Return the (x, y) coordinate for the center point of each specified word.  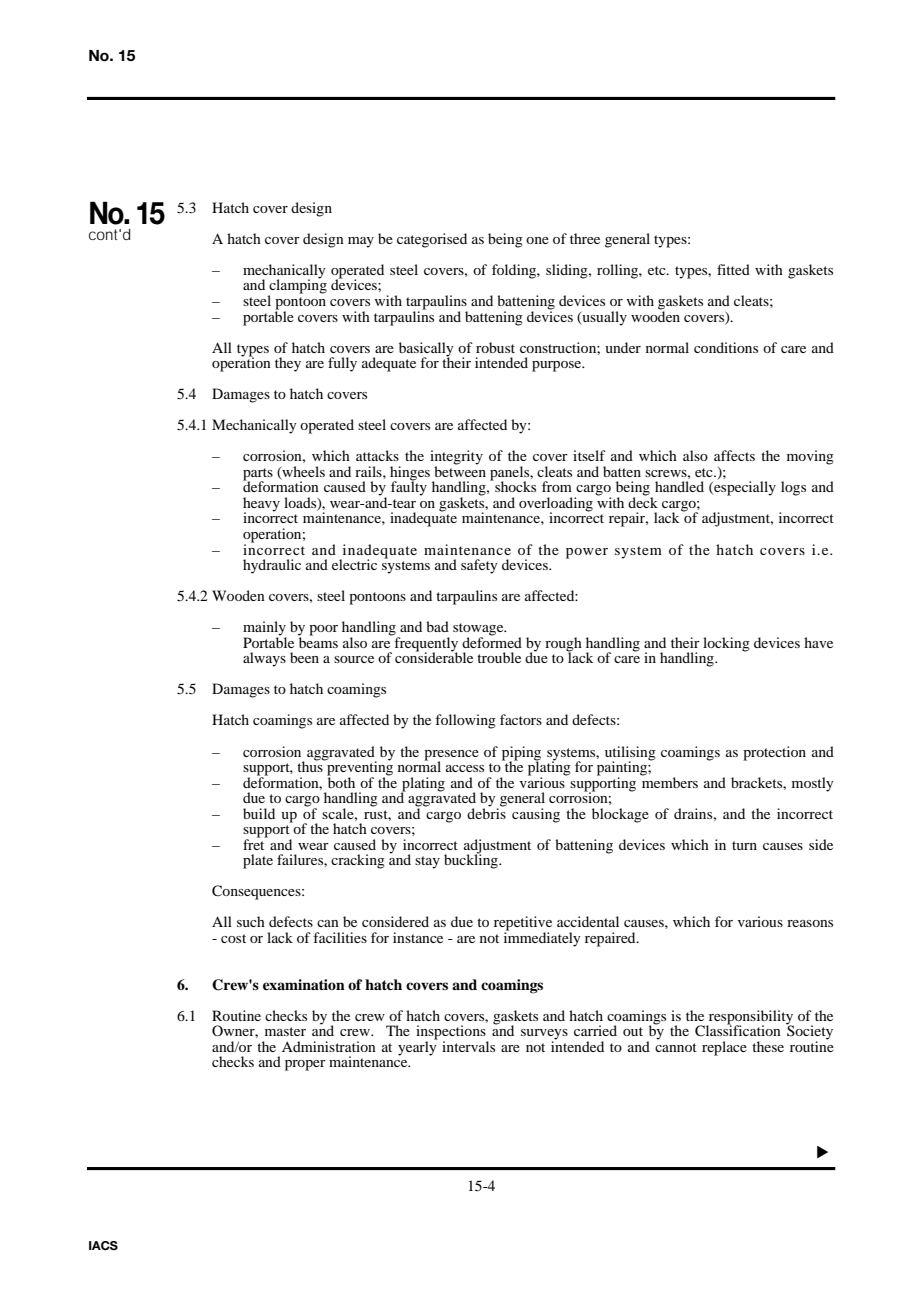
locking (726, 644)
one (537, 240)
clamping (297, 286)
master (285, 1031)
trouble (499, 657)
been (304, 657)
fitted (733, 269)
